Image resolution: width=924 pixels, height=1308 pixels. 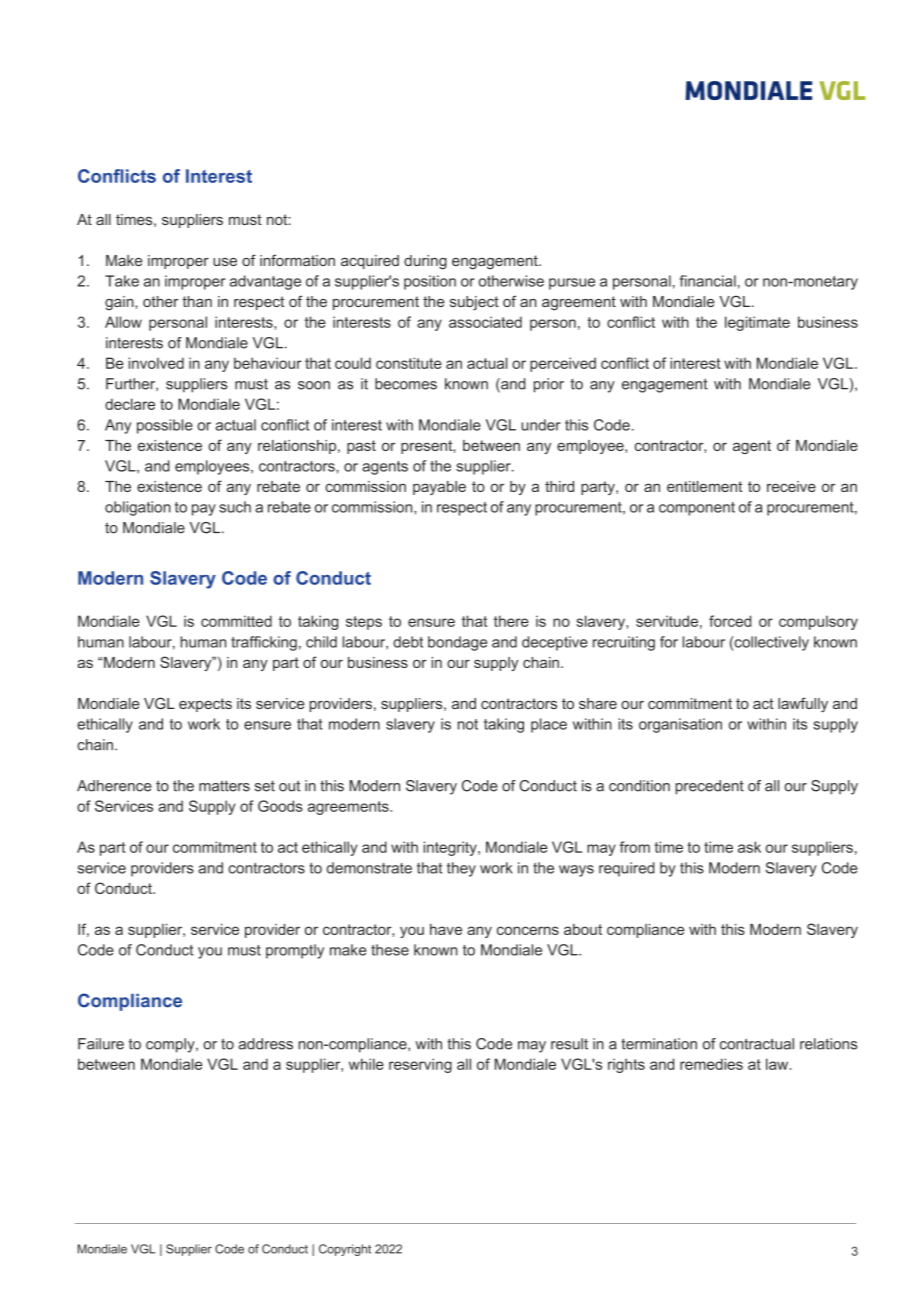 What do you see at coordinates (439, 488) in the image?
I see `payable` at bounding box center [439, 488].
